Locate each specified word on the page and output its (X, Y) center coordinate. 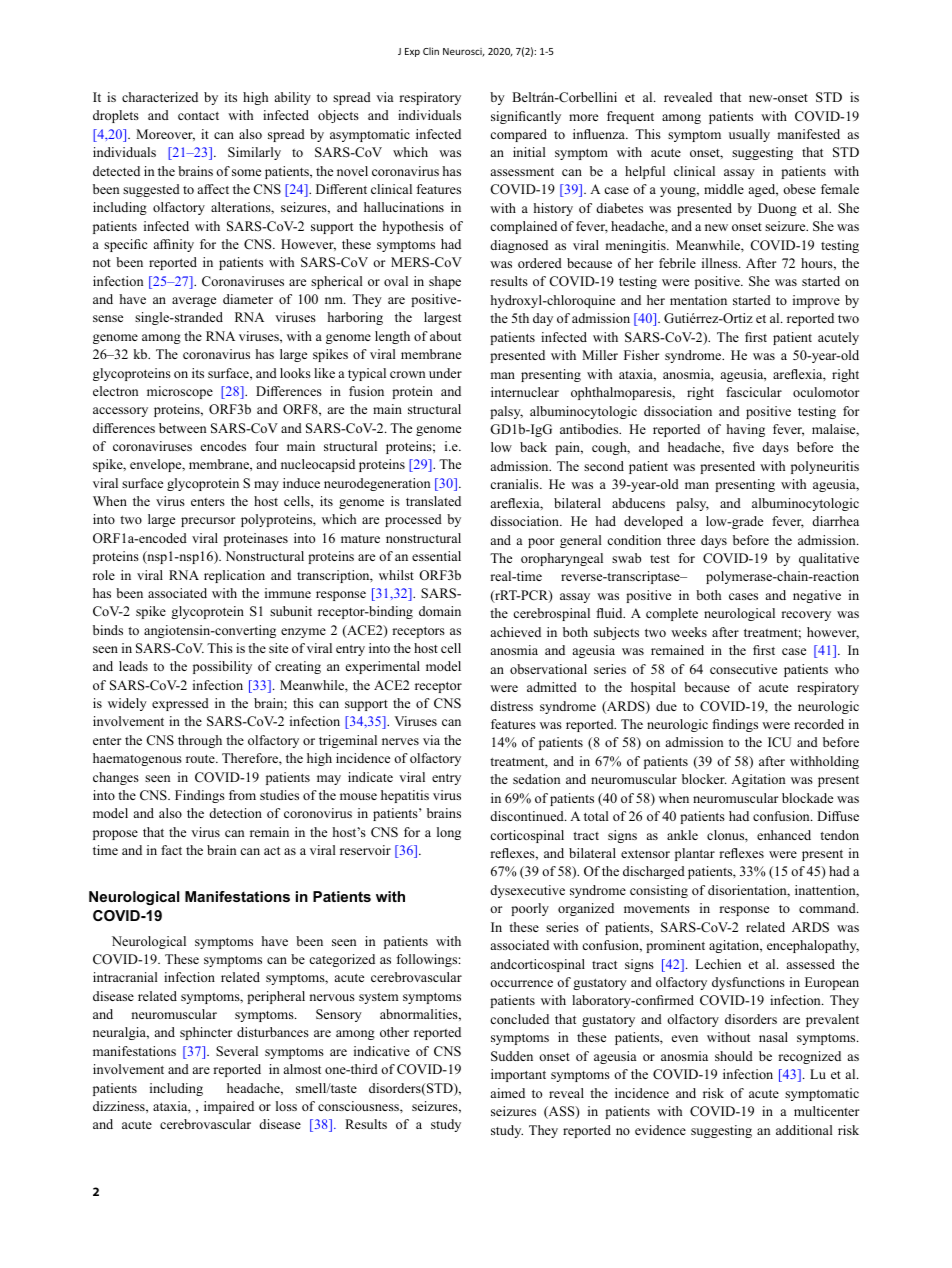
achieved (516, 632)
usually (749, 135)
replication (234, 576)
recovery (806, 616)
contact (198, 116)
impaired (229, 1107)
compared (518, 135)
